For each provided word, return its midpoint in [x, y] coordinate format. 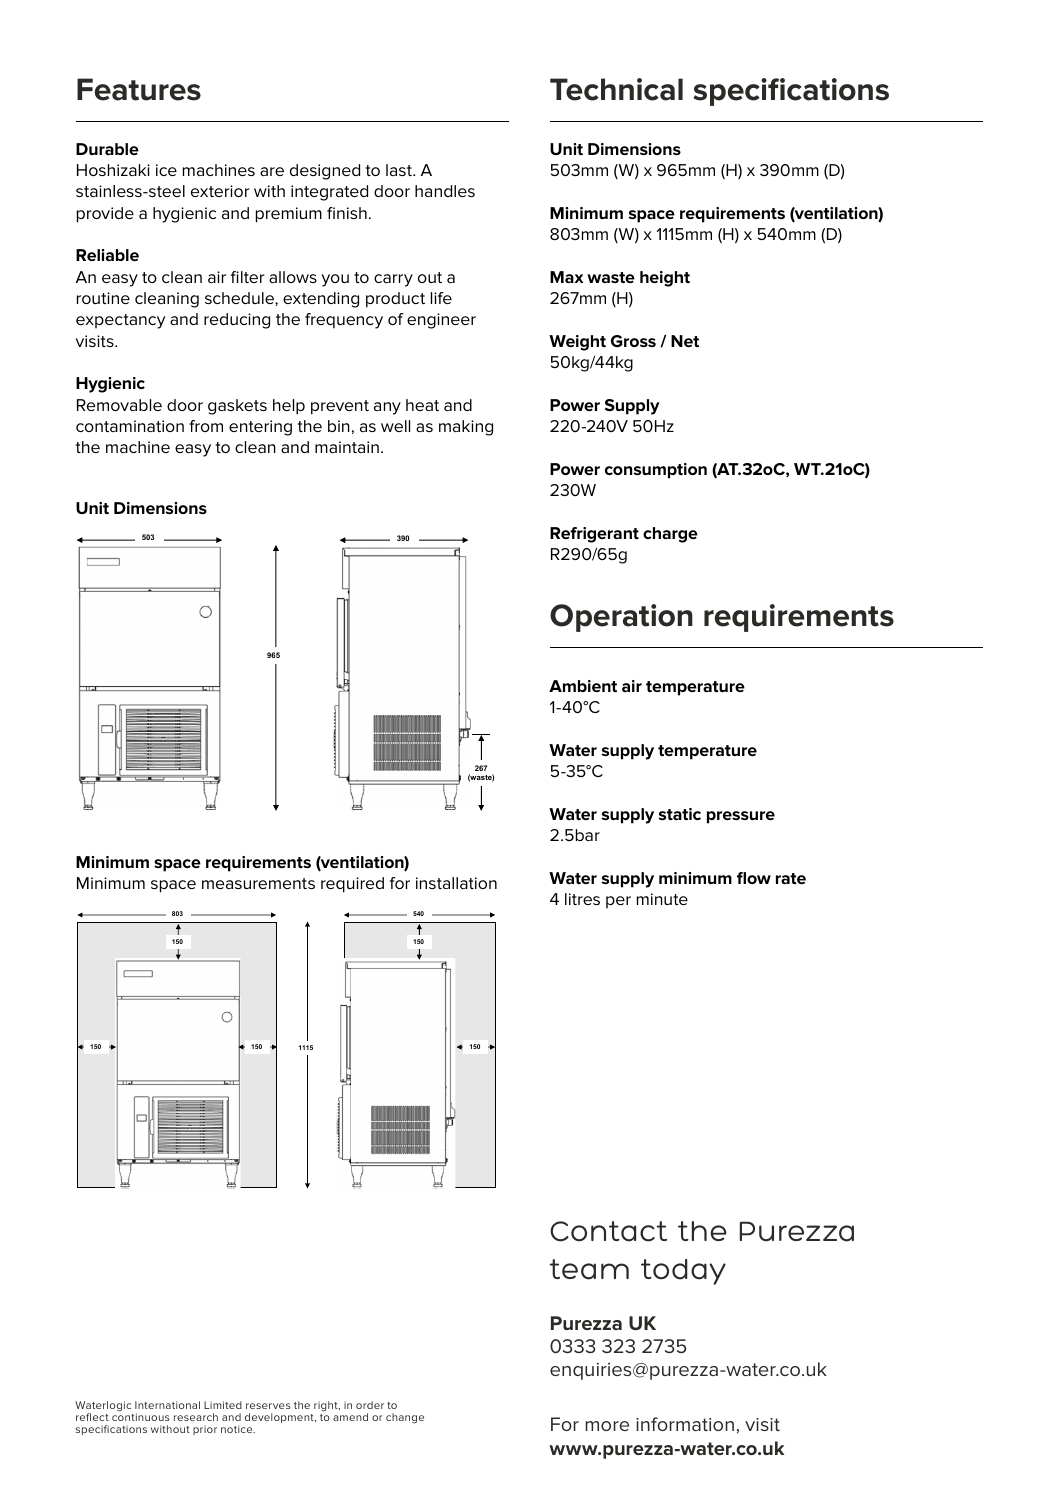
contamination [130, 426]
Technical [616, 89]
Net [685, 341]
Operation [621, 618]
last [400, 170]
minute [662, 899]
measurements [258, 883]
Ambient [583, 686]
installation [456, 883]
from [206, 426]
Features [139, 89]
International [167, 1405]
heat [422, 405]
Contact [608, 1231]
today [683, 1272]
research [196, 1417]
